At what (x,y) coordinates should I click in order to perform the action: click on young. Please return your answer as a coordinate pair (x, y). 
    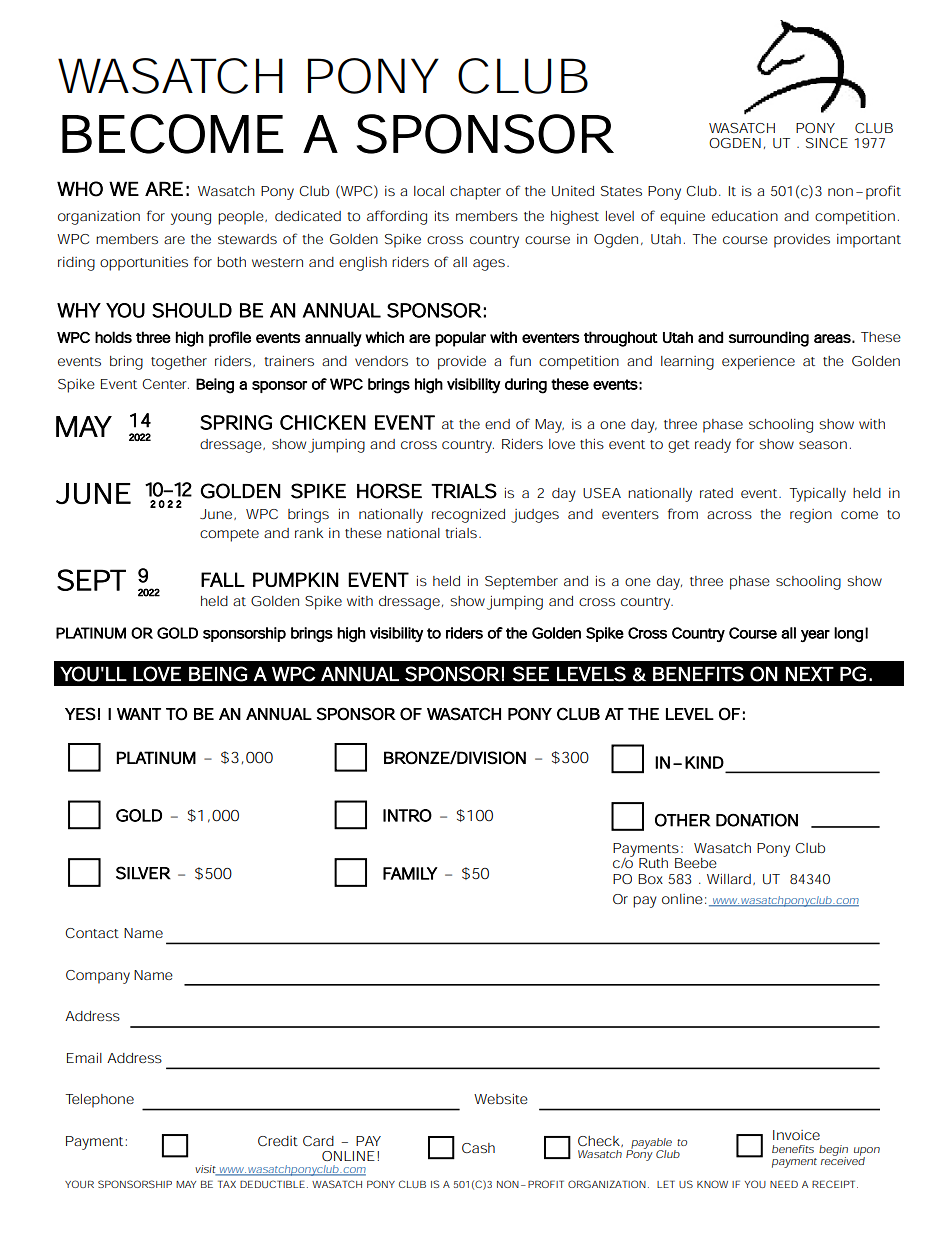
    Looking at the image, I should click on (191, 219).
